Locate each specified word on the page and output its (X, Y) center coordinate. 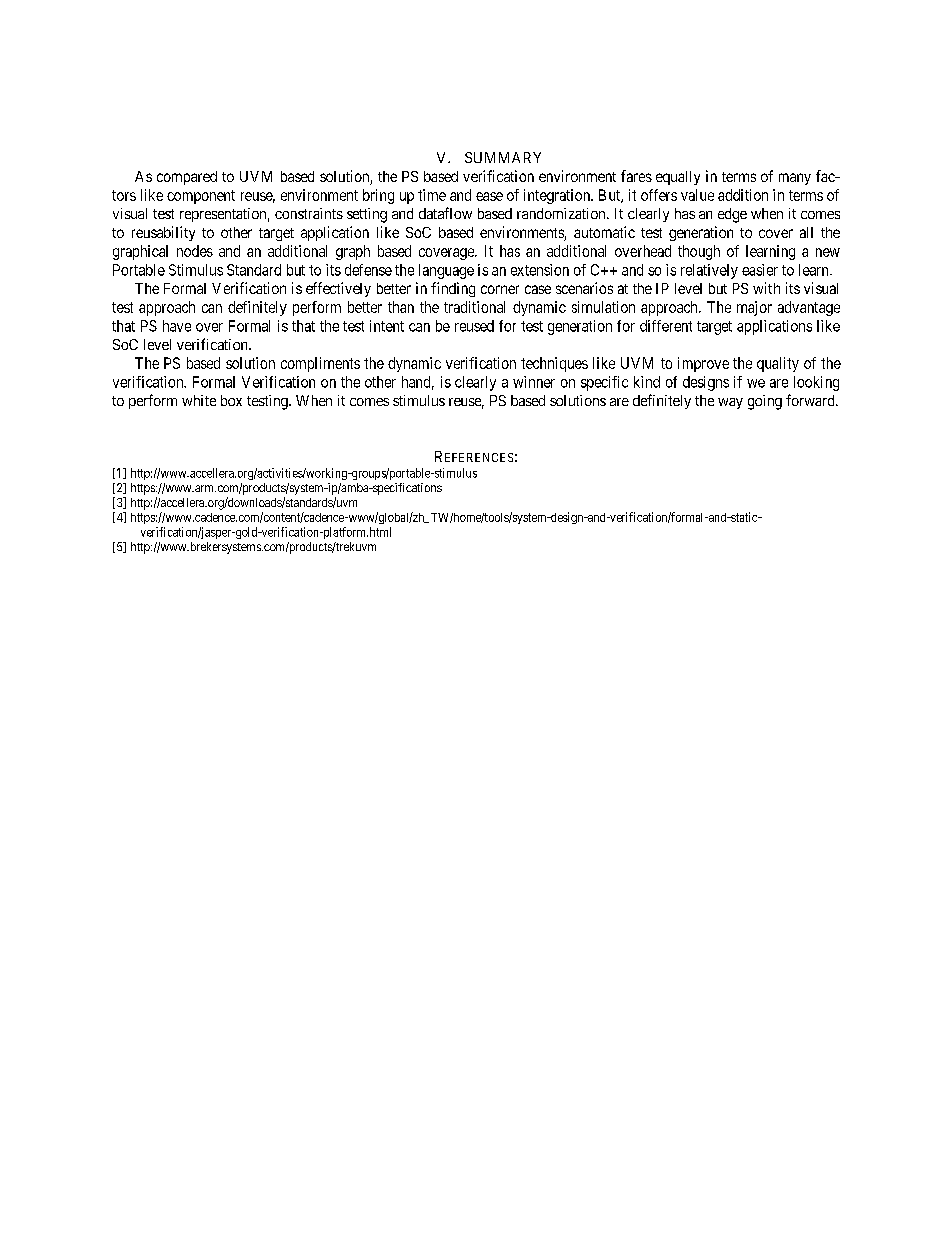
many (795, 179)
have (177, 326)
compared (187, 178)
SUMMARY (503, 157)
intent (387, 326)
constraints (309, 213)
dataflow (445, 213)
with (766, 288)
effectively (338, 289)
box (231, 400)
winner (534, 382)
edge (732, 215)
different (666, 326)
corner (500, 289)
